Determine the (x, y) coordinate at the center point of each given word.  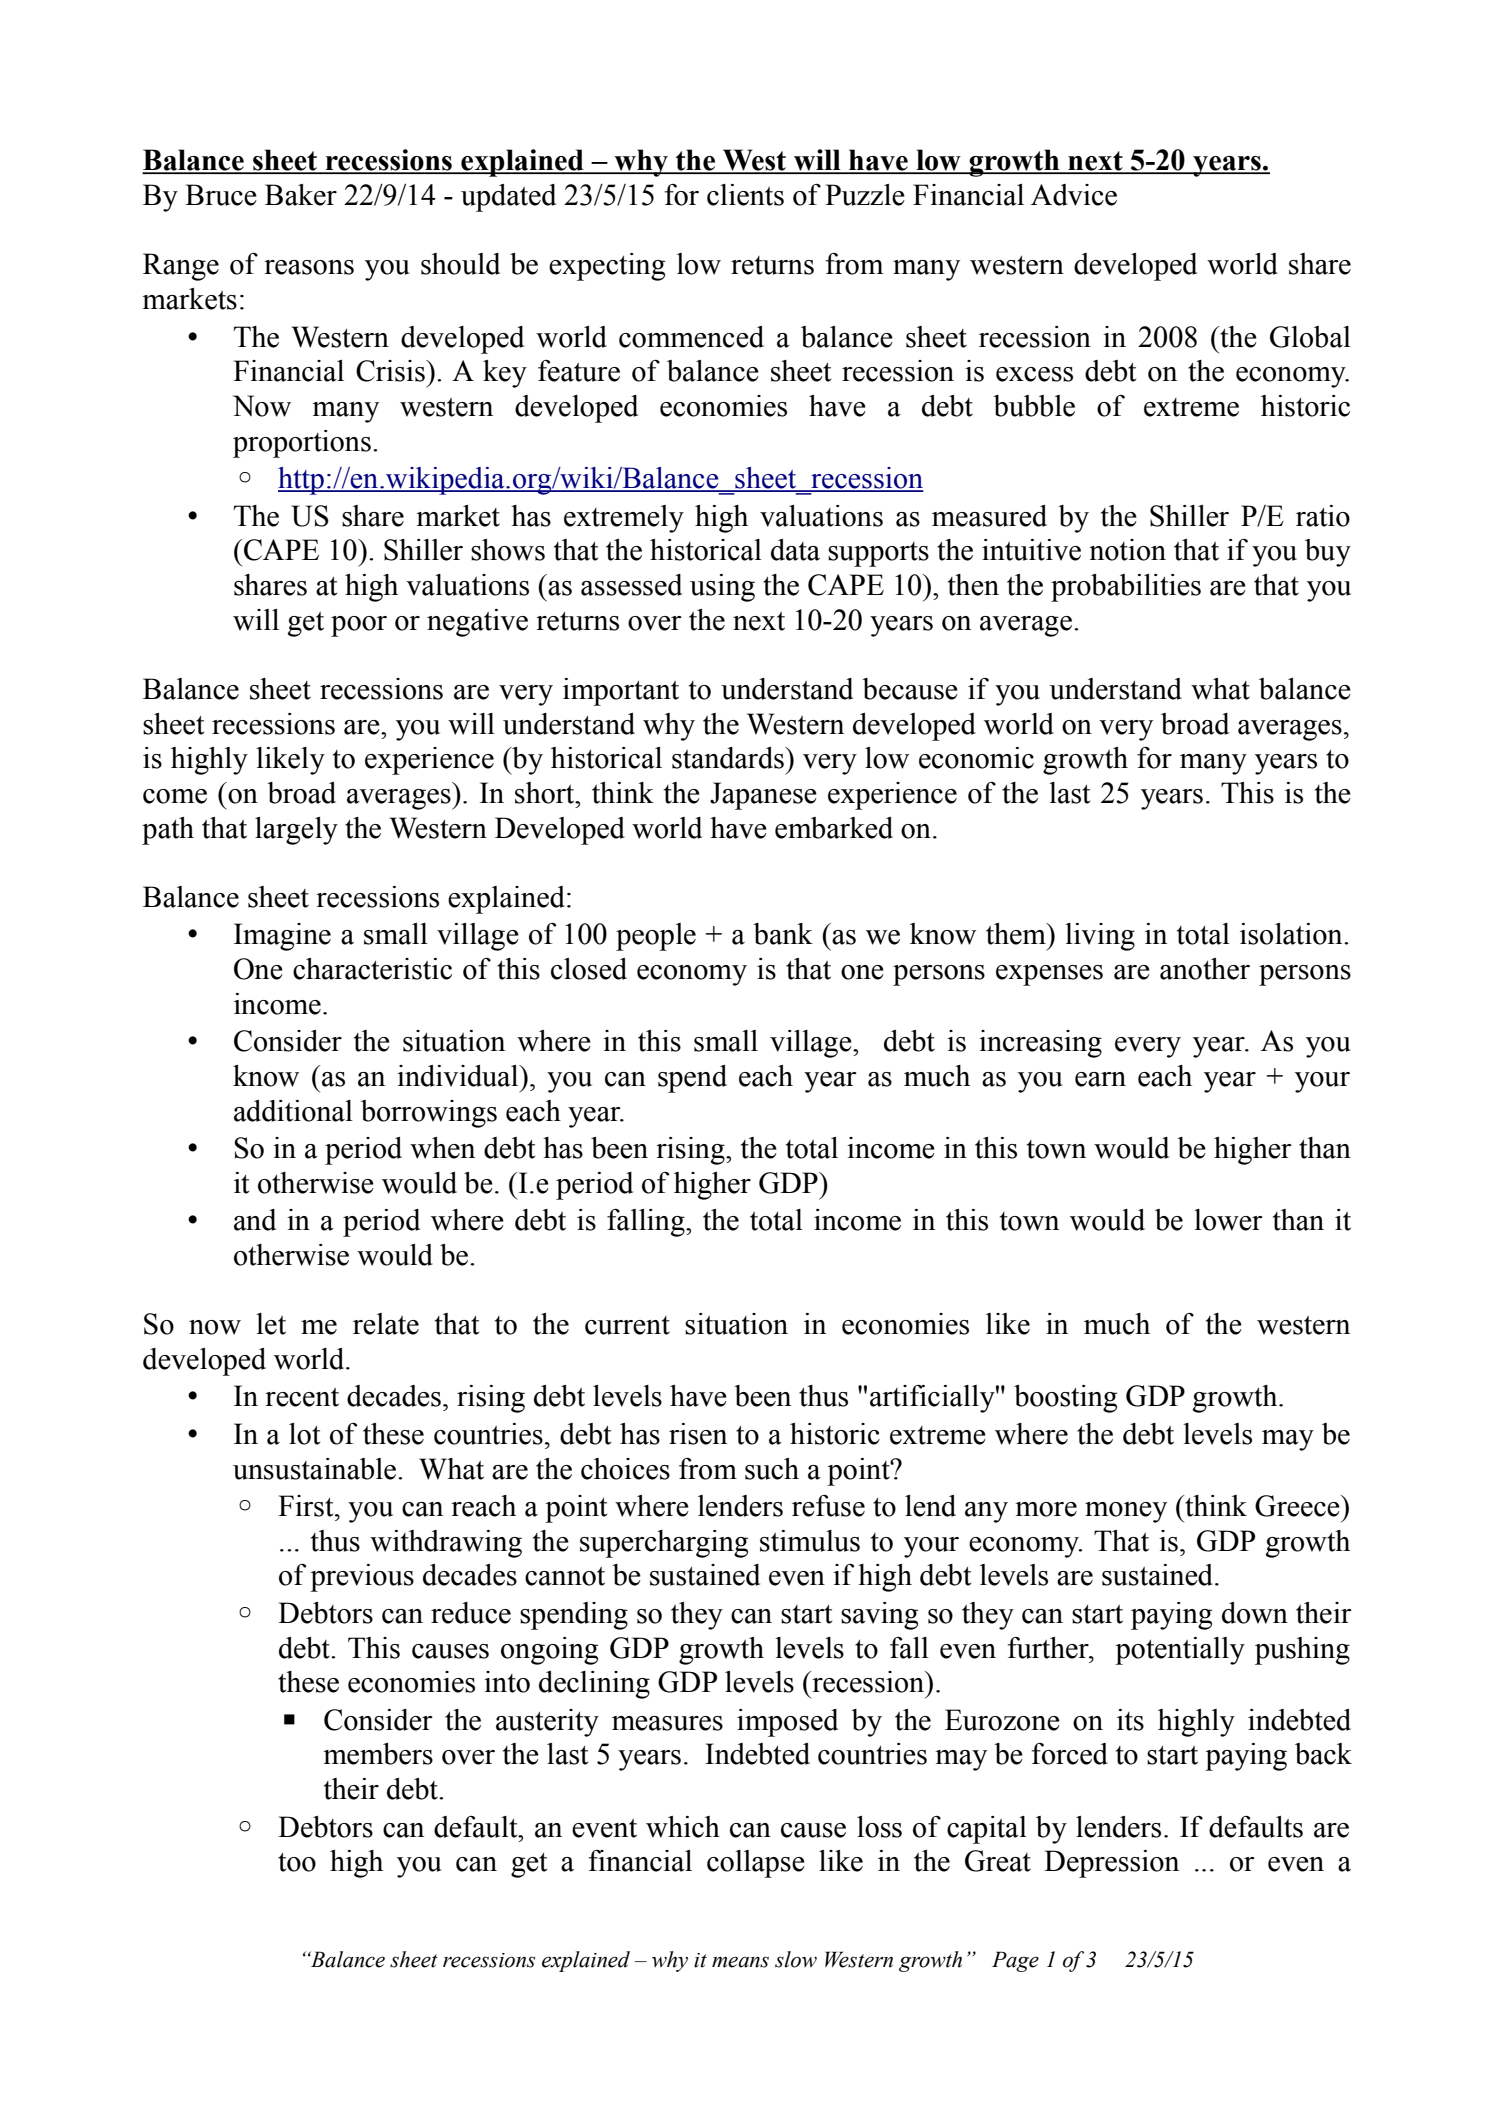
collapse (756, 1864)
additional (293, 1111)
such (772, 1469)
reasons (309, 267)
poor (359, 626)
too (297, 1862)
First (307, 1506)
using (722, 588)
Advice (1074, 195)
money (1126, 1512)
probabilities (1126, 588)
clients (745, 195)
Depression (1111, 1864)
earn (1100, 1079)
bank (783, 934)
